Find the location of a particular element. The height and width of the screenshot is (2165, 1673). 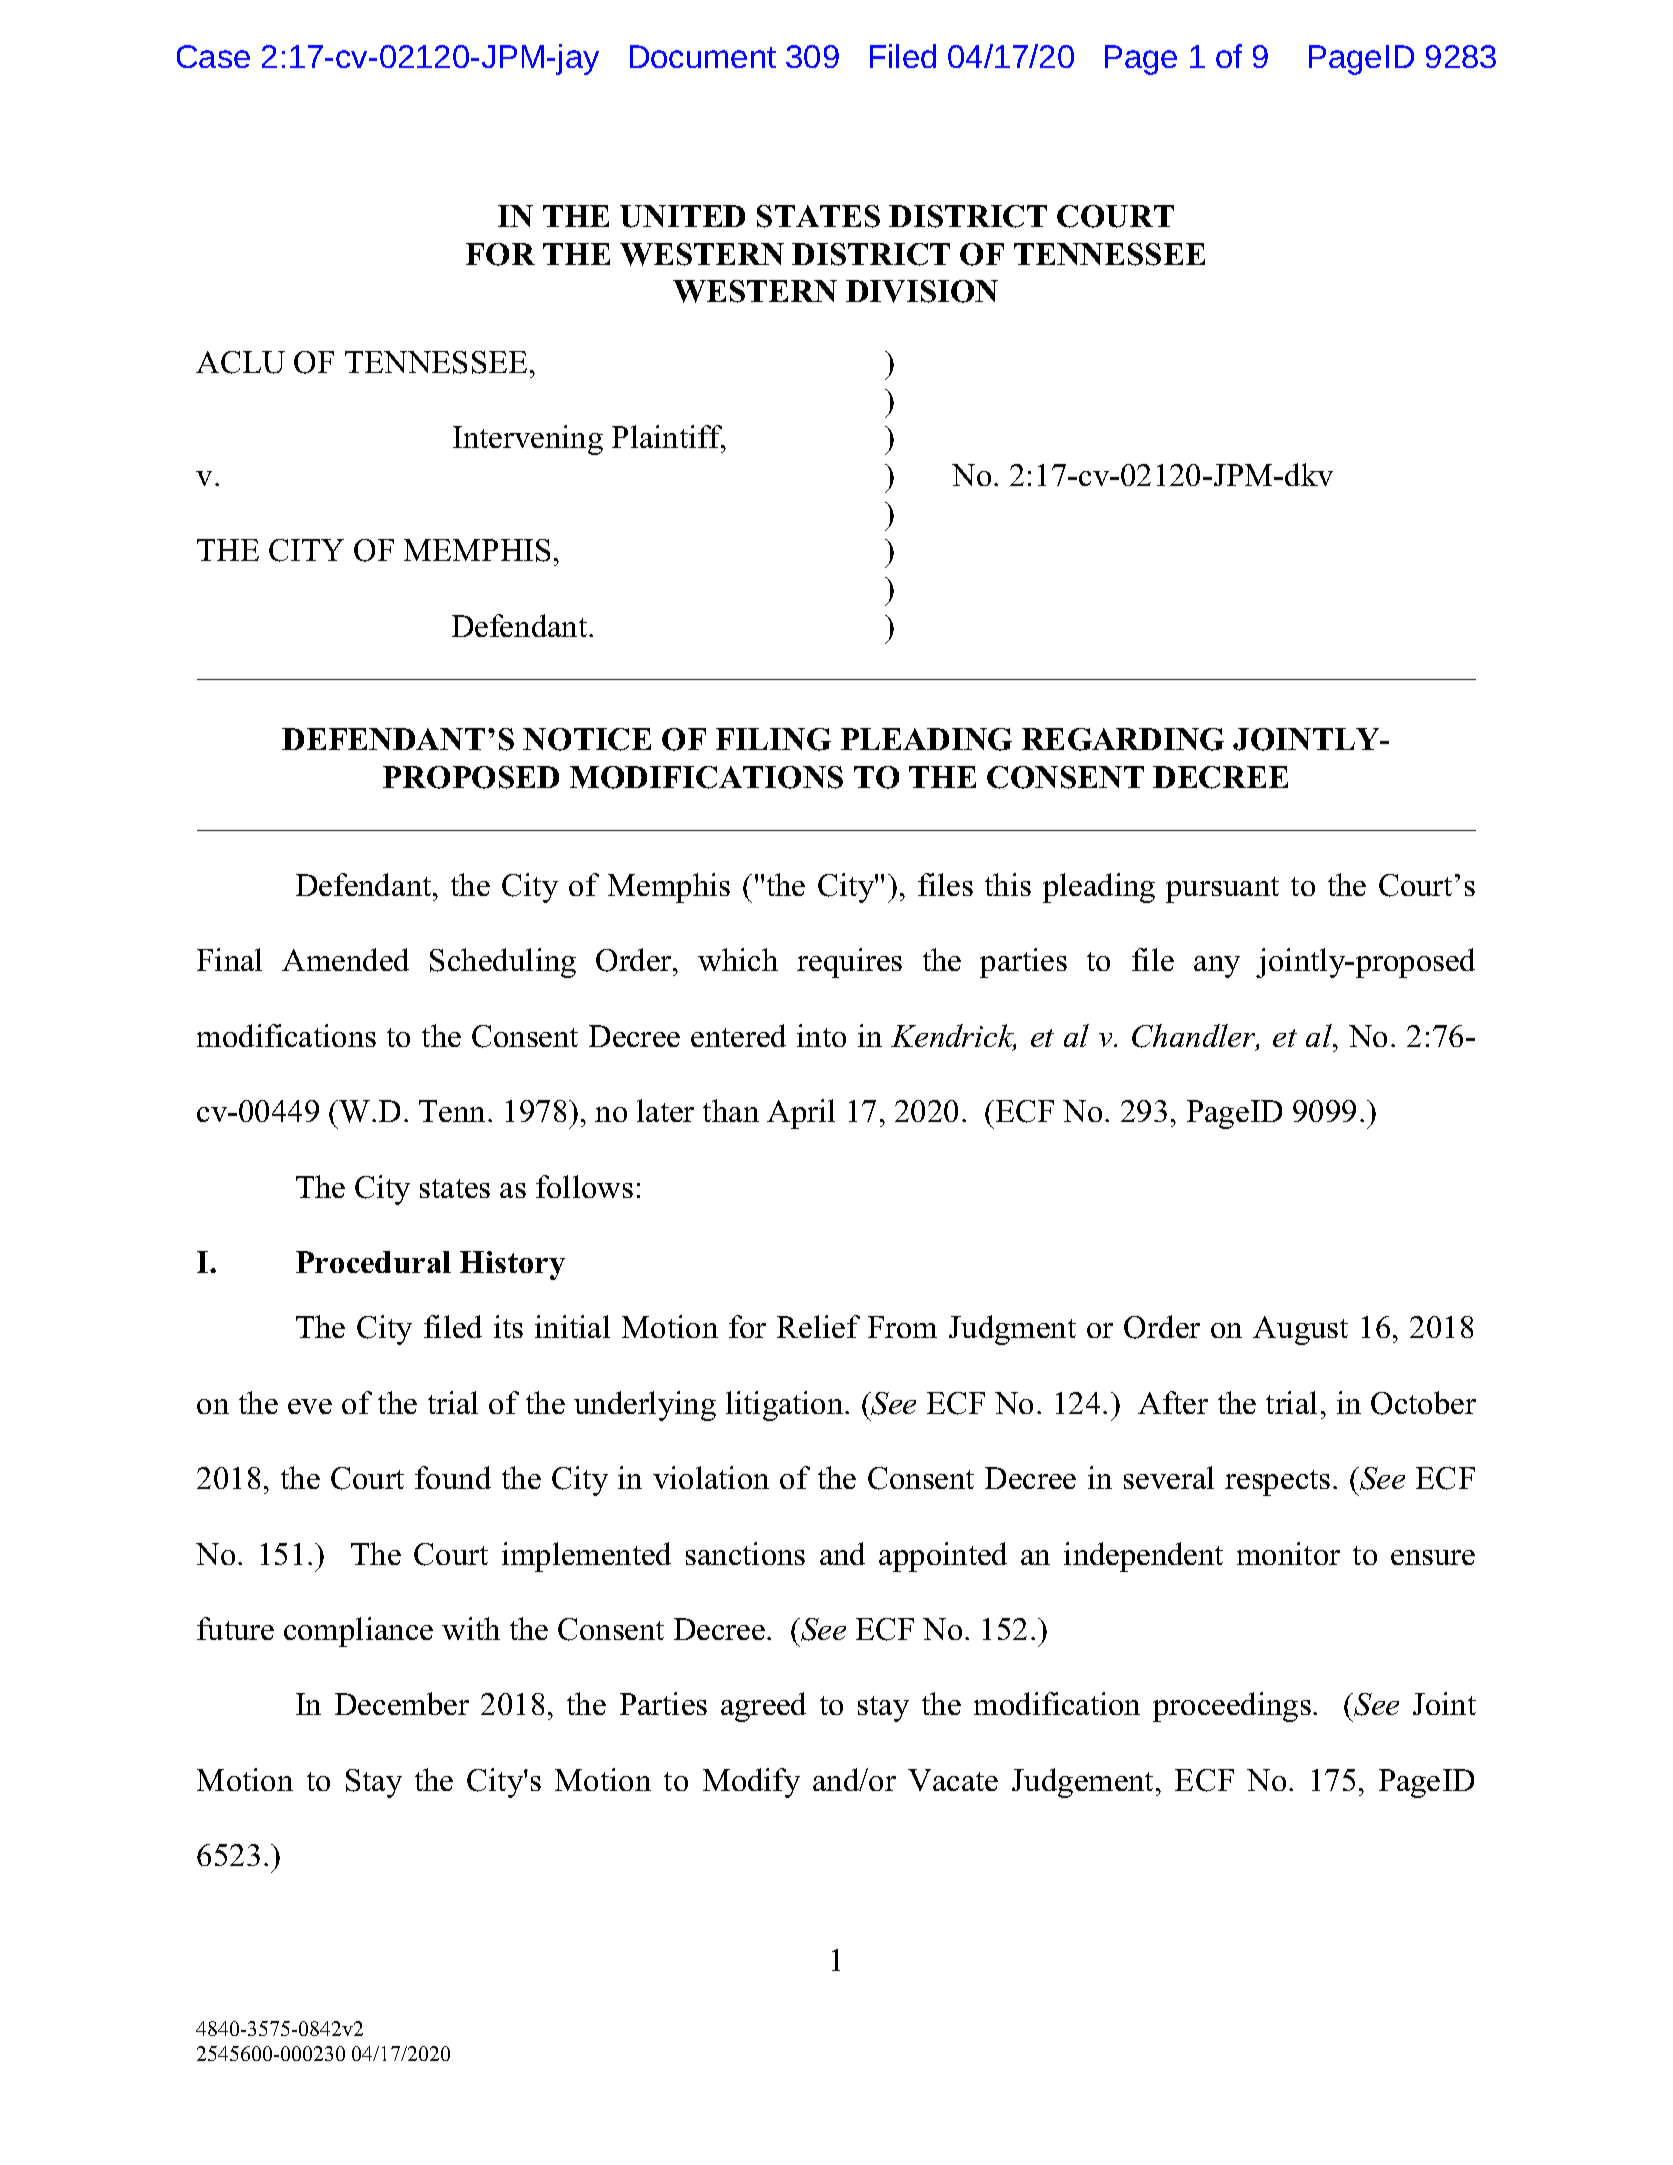

Relief is located at coordinates (818, 1326).
